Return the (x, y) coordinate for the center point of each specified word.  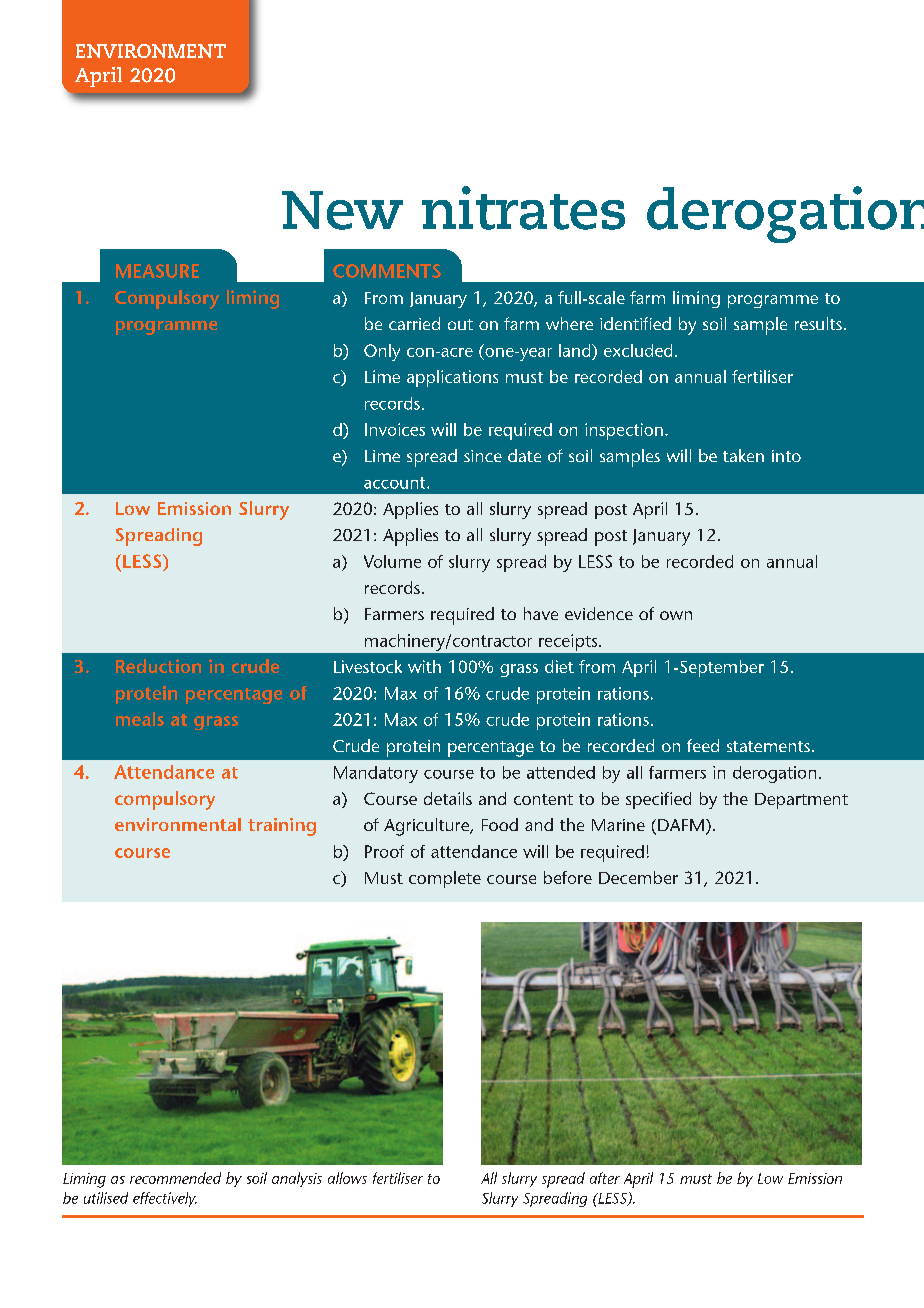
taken (743, 455)
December (638, 877)
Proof (384, 851)
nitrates (523, 208)
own (676, 615)
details (448, 798)
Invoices (395, 429)
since (483, 456)
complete (445, 879)
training (282, 827)
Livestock (368, 666)
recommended (175, 1178)
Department (801, 801)
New (342, 210)
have (541, 613)
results (818, 323)
